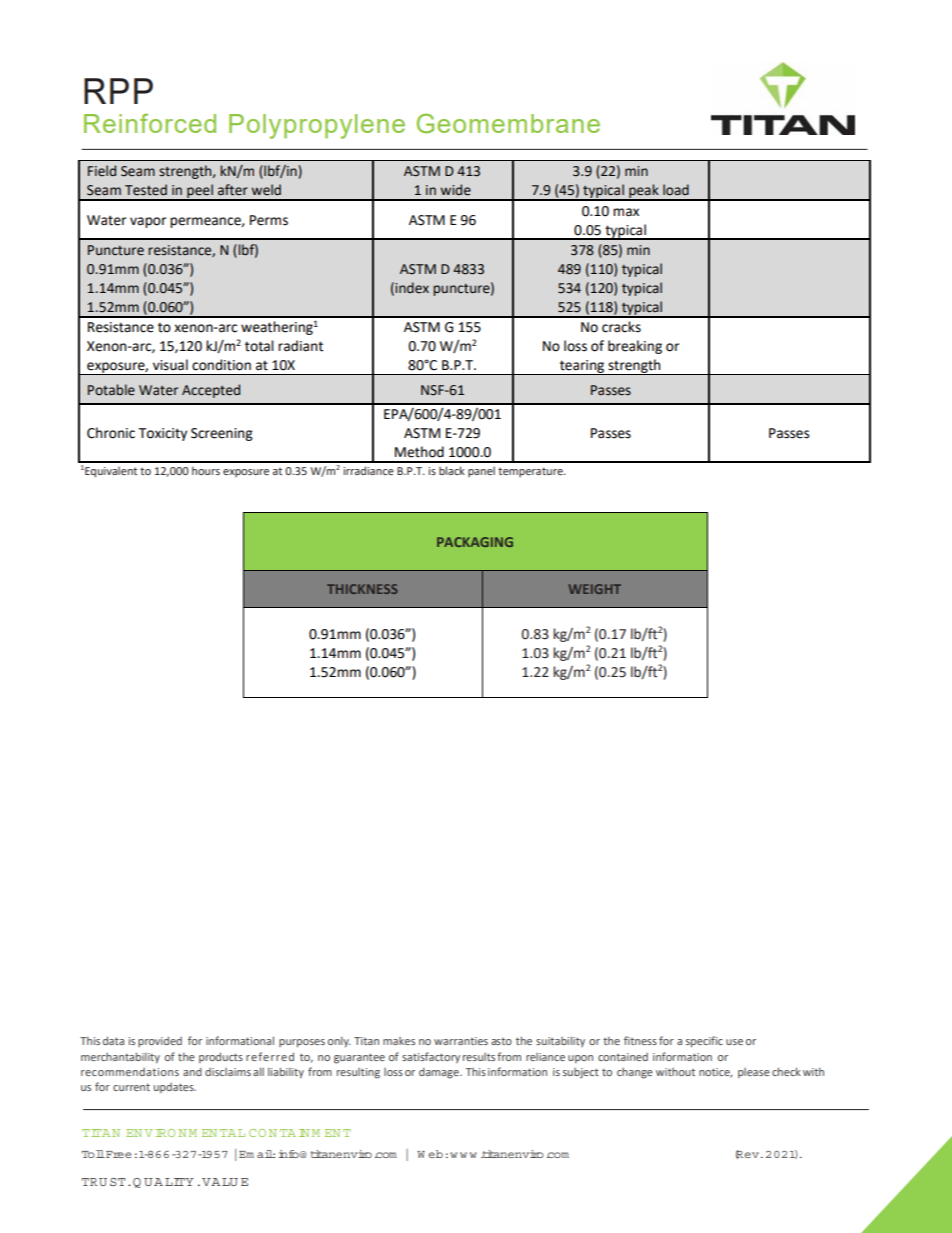  Describe the element at coordinates (734, 1042) in the screenshot. I see `use` at that location.
